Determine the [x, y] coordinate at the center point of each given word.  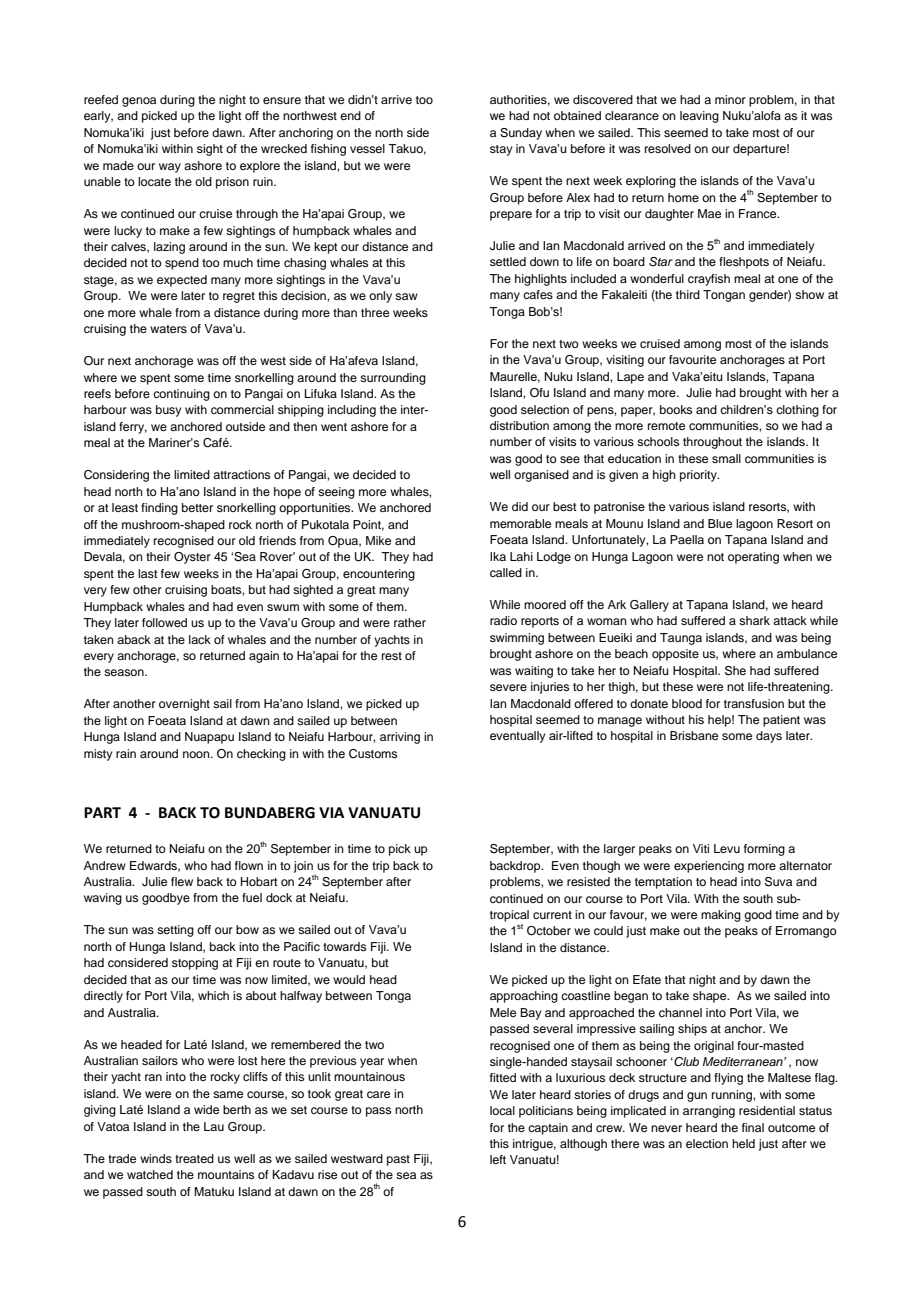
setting [175, 931]
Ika [498, 556]
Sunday [521, 134]
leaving [699, 117]
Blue [720, 523]
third [688, 294]
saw [406, 296]
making [721, 916]
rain [126, 753]
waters [168, 329]
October [549, 931]
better [197, 507]
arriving [400, 738]
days [769, 737]
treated [194, 1158]
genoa [139, 102]
